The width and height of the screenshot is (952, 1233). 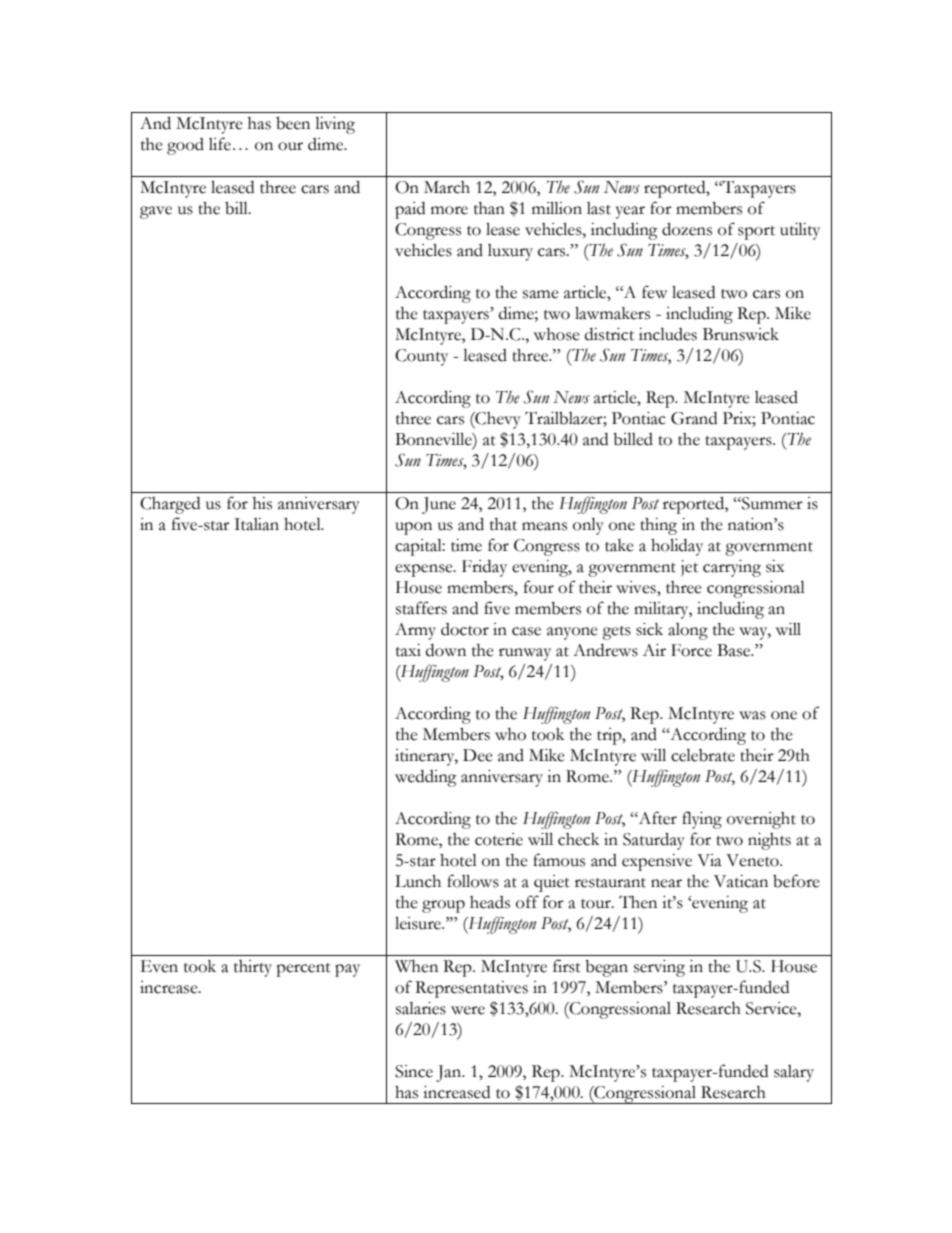 I want to click on salary, so click(x=794, y=1073).
